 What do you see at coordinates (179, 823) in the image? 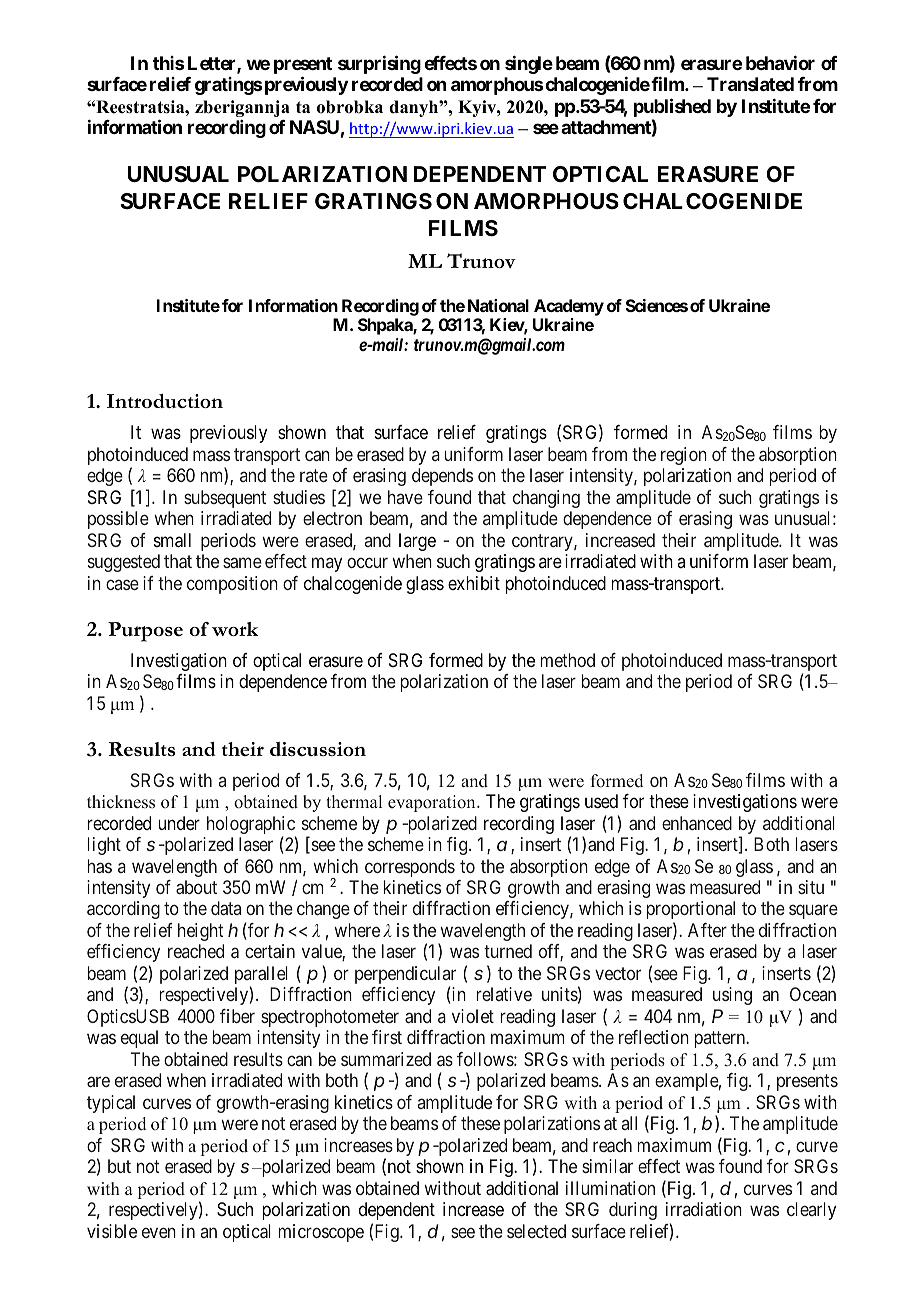
I see `under` at bounding box center [179, 823].
